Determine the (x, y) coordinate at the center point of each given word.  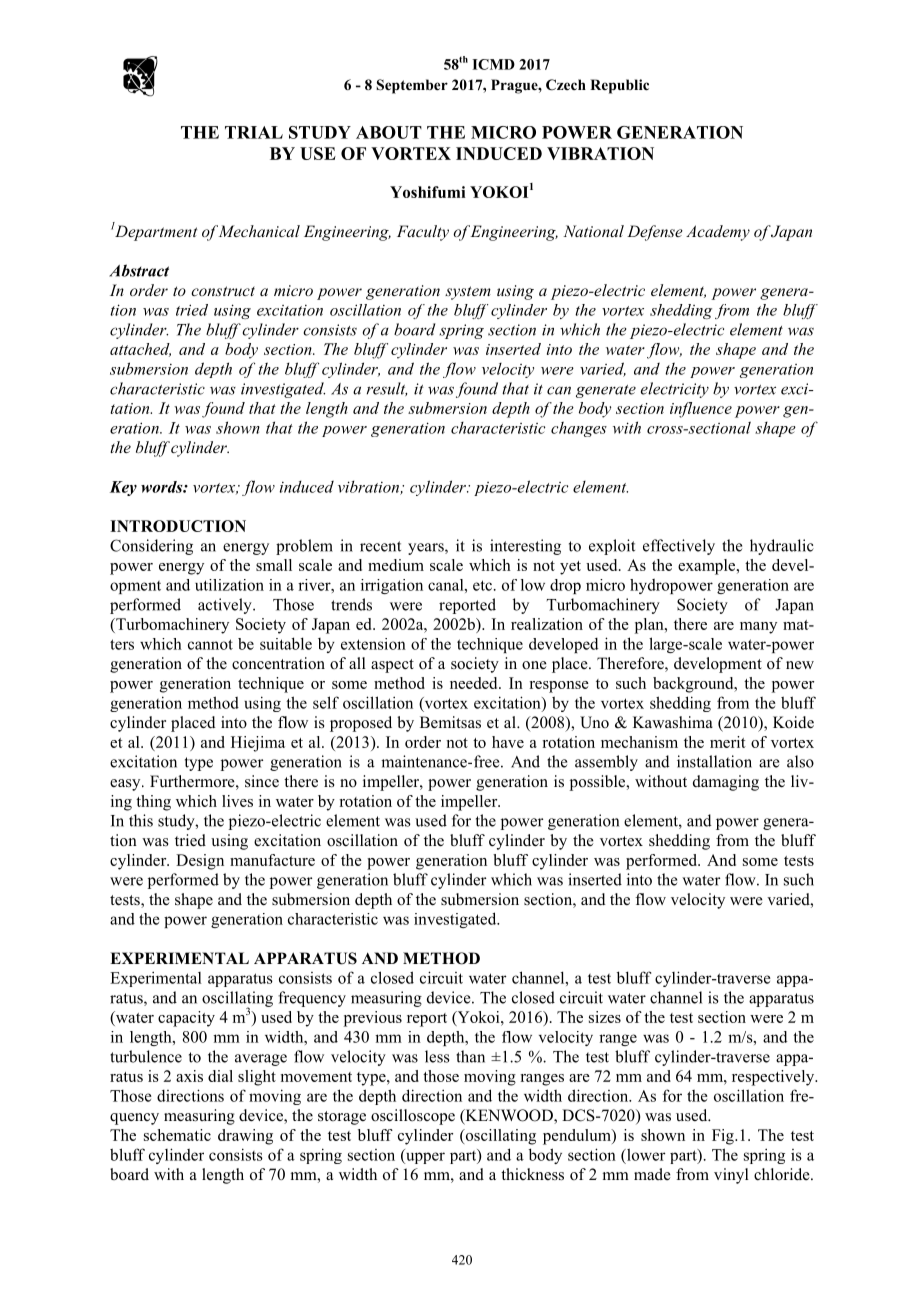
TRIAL (254, 132)
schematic (177, 1135)
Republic (619, 86)
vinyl (731, 1176)
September (412, 86)
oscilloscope (413, 1117)
